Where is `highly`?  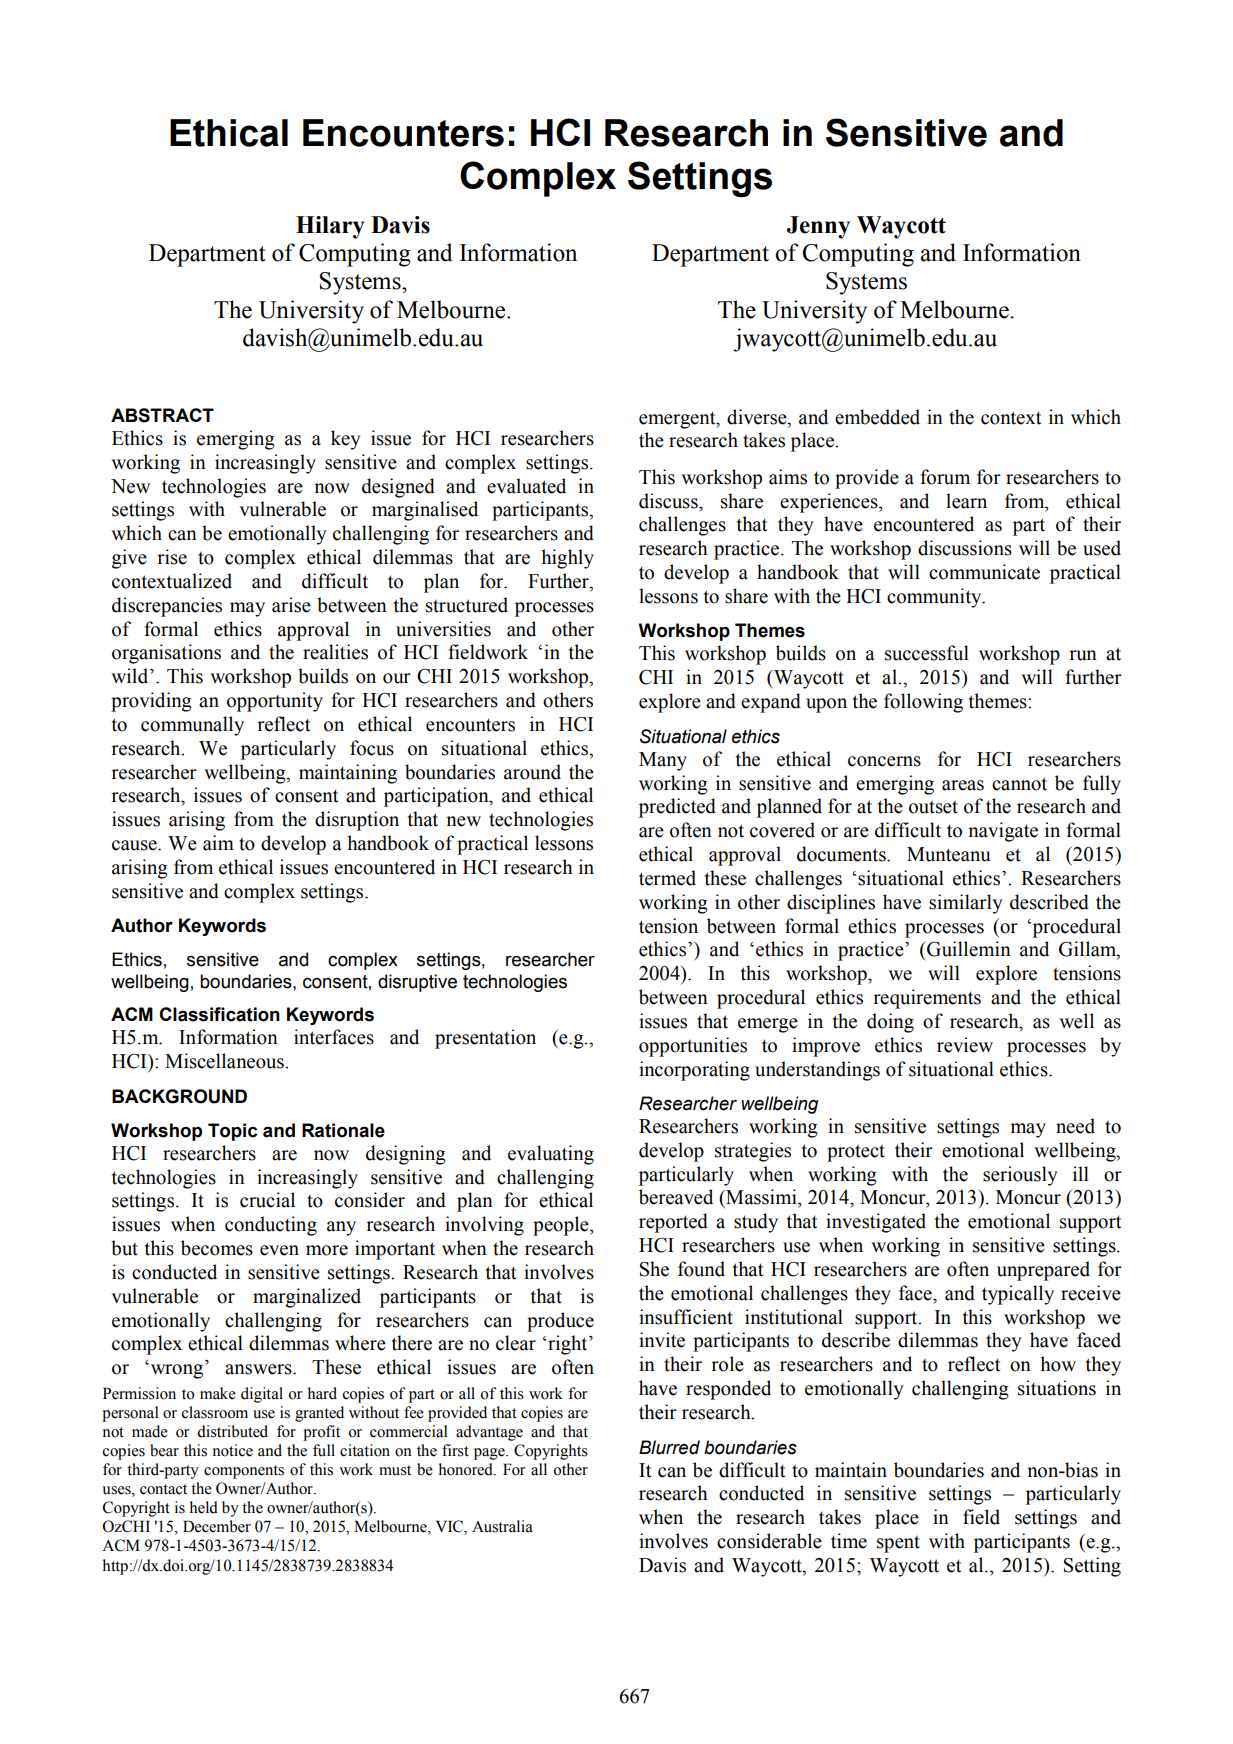 highly is located at coordinates (567, 559).
